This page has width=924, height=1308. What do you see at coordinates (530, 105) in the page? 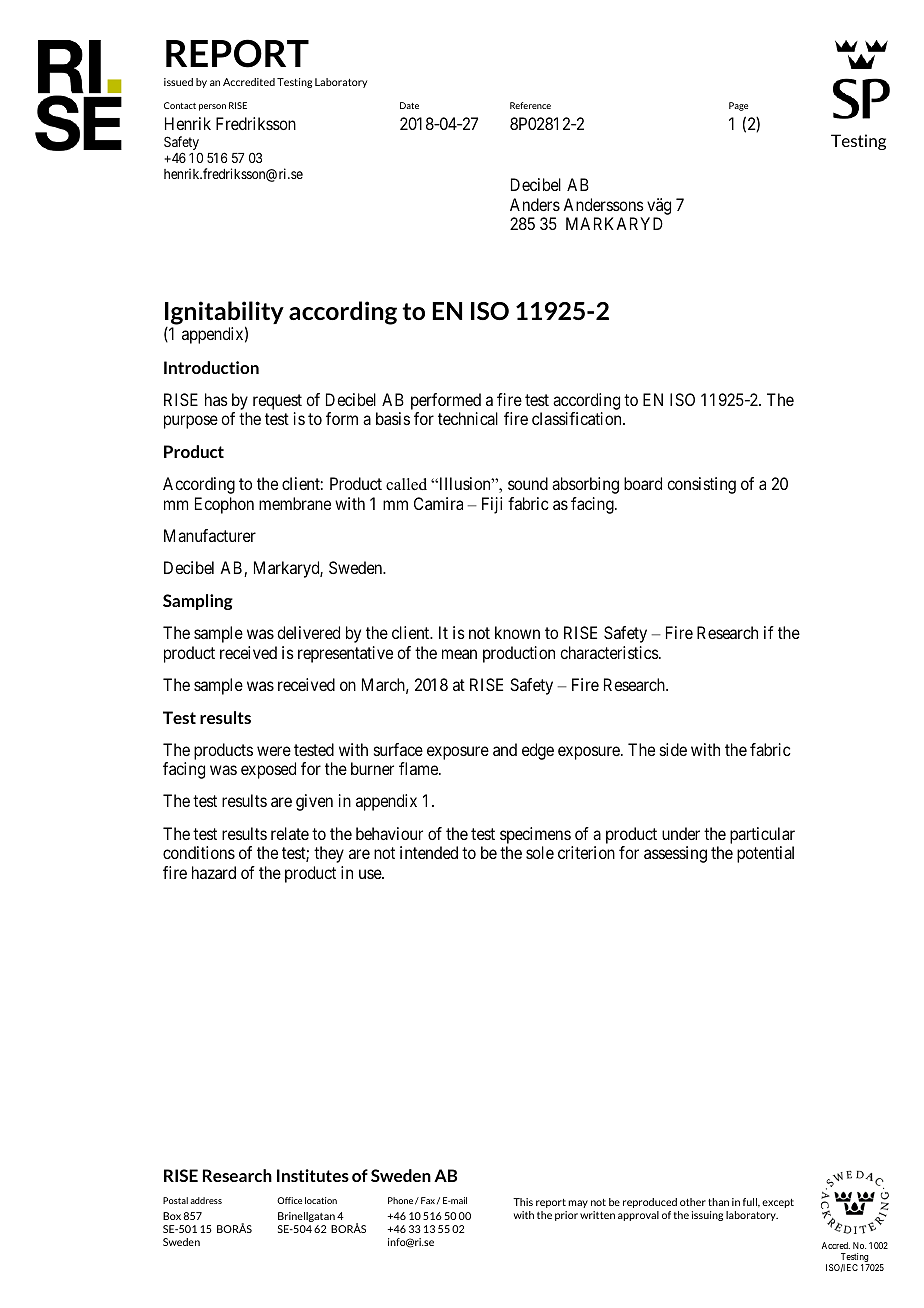
I see `Reference` at bounding box center [530, 105].
